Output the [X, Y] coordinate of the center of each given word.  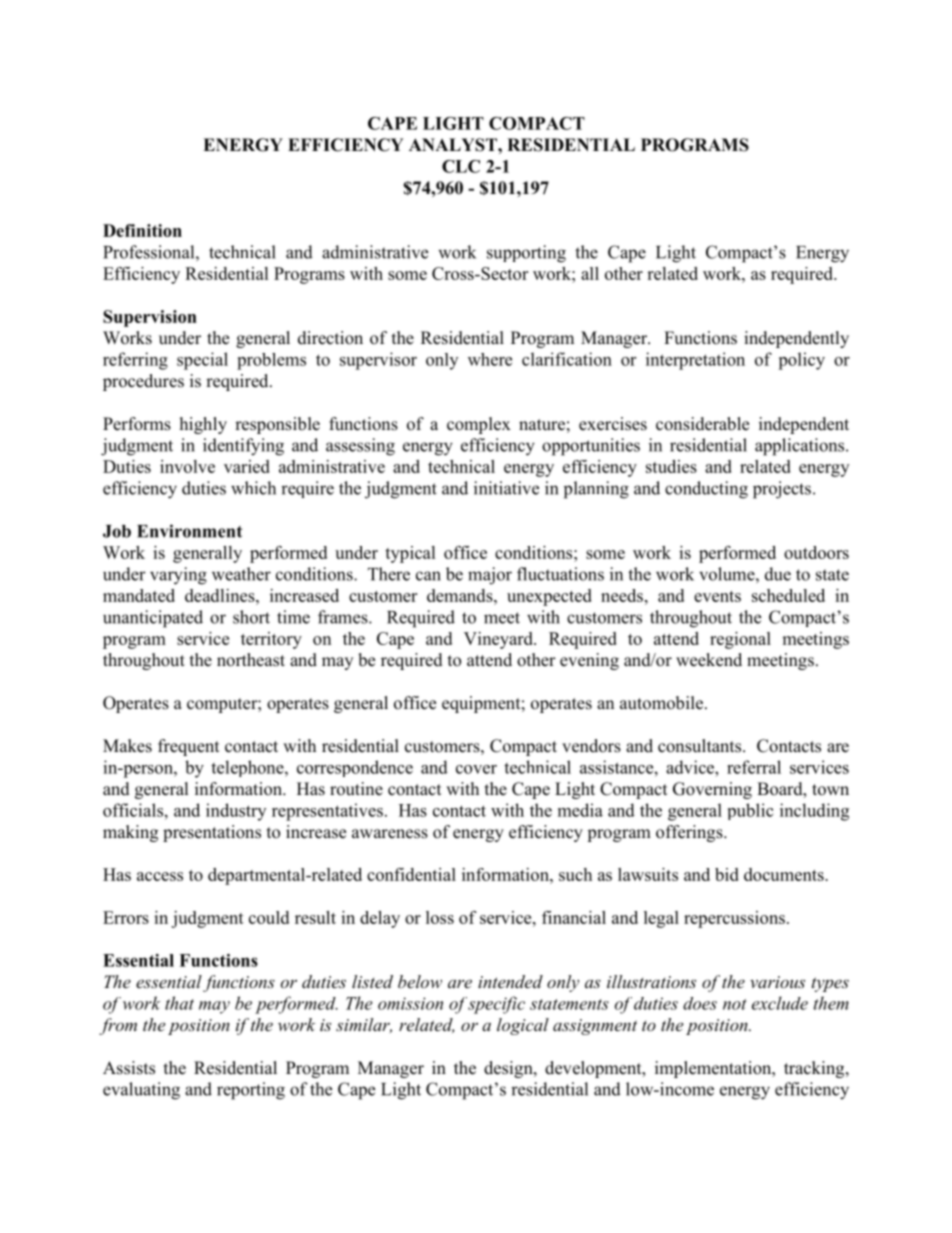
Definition [142, 230]
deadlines [221, 595]
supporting [526, 254]
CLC [461, 166]
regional [740, 640]
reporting [251, 1091]
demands [461, 595]
